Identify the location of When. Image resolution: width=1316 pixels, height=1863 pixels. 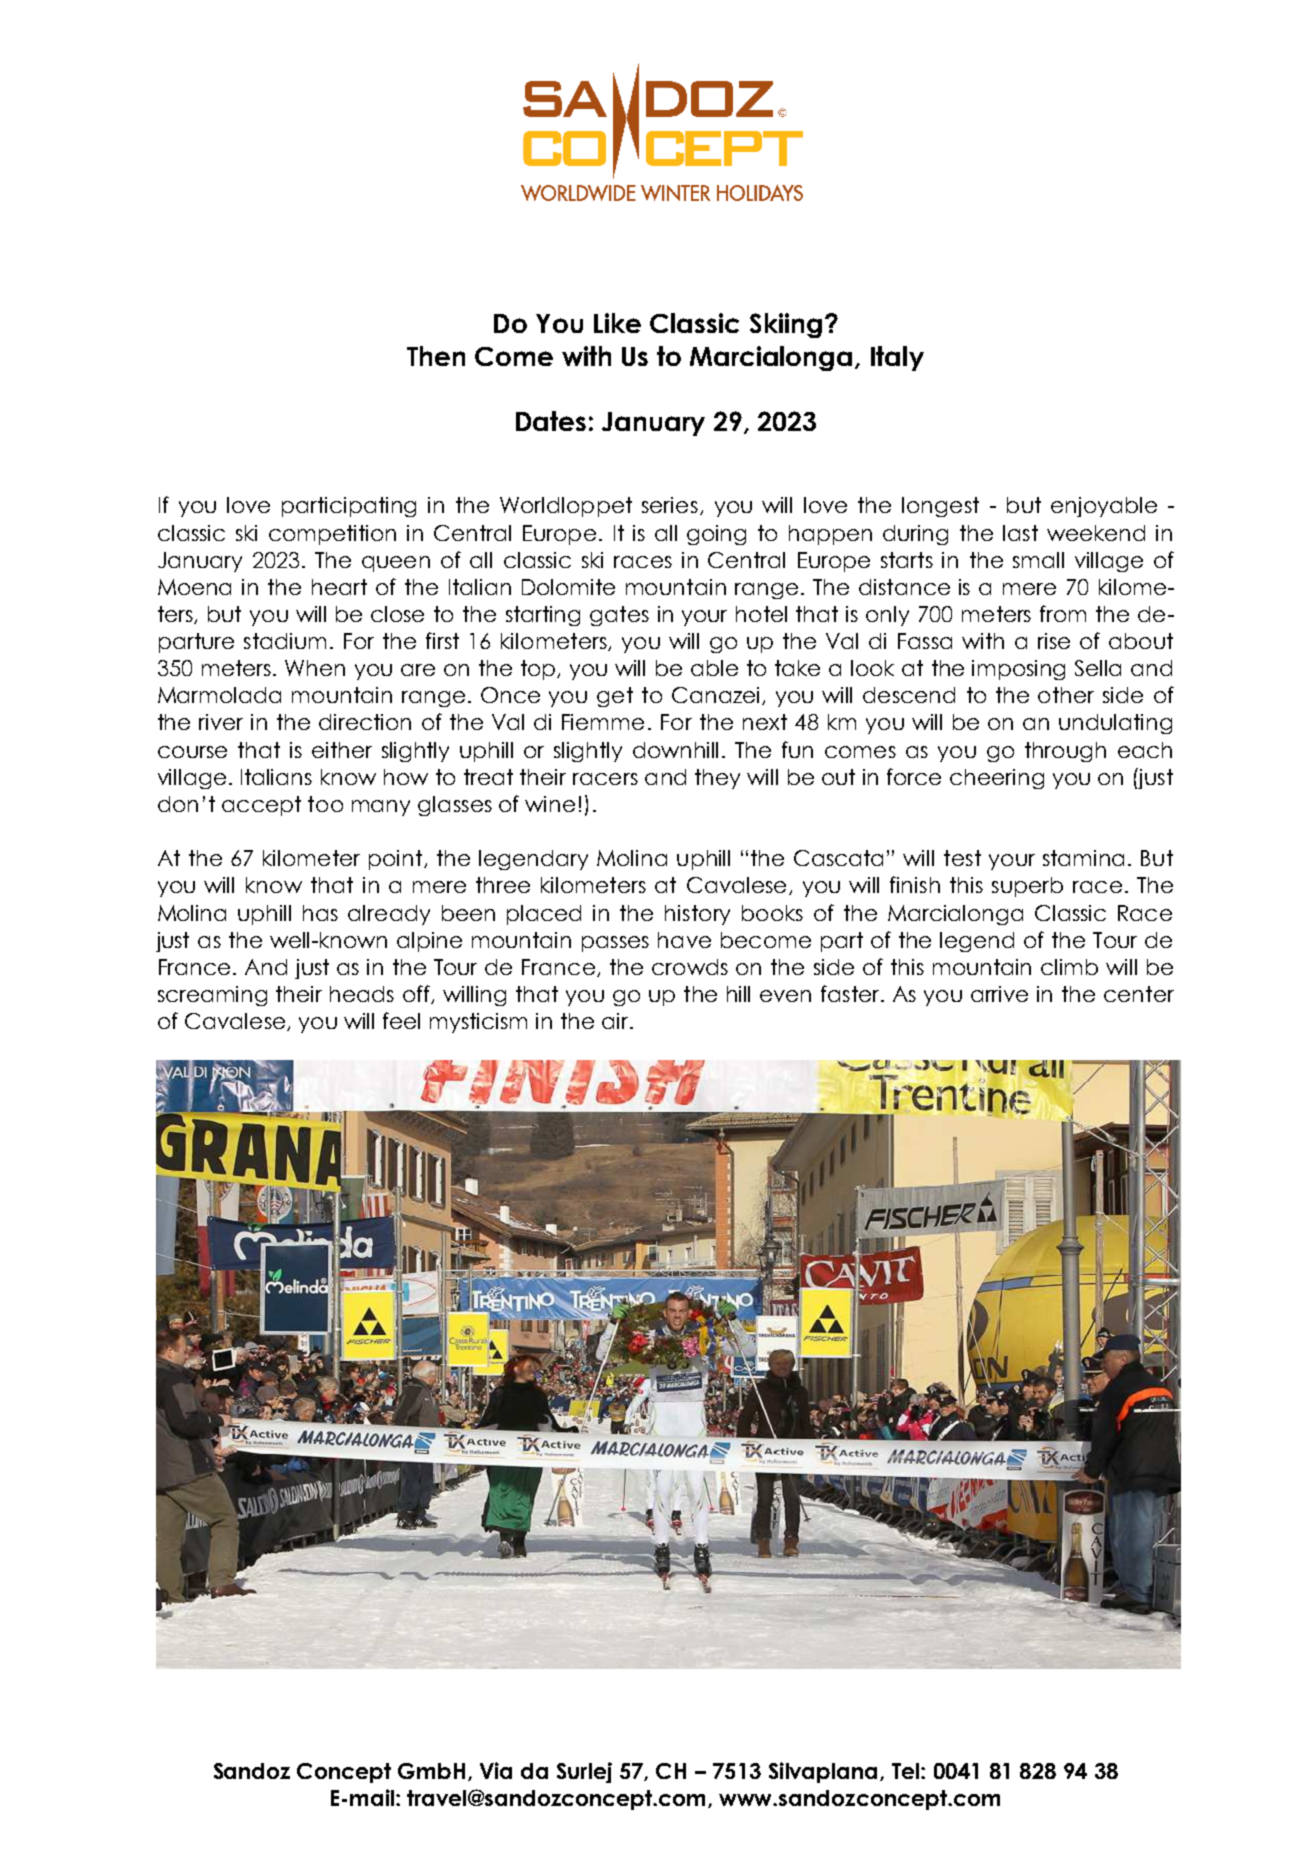
(315, 668).
